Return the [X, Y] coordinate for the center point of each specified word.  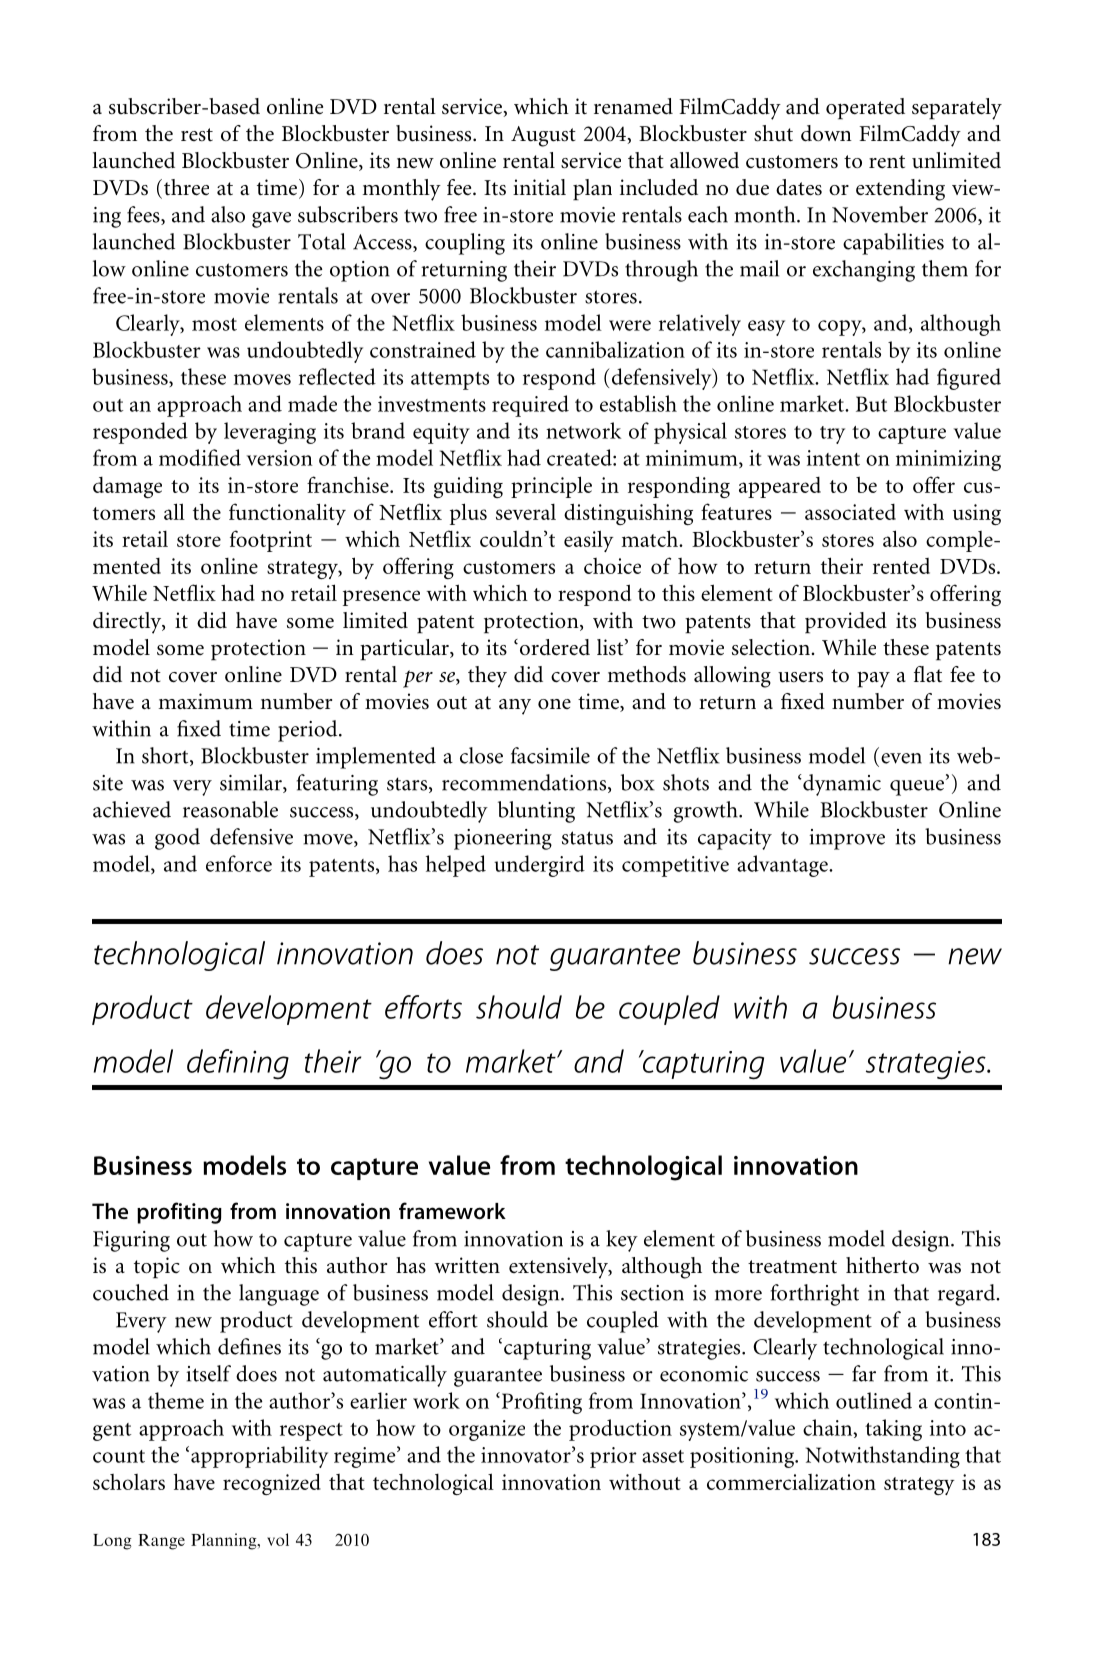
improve [847, 839]
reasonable [230, 809]
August [543, 136]
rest [197, 135]
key [622, 1241]
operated [865, 109]
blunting [536, 812]
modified [200, 457]
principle [551, 487]
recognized [272, 1484]
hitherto [882, 1265]
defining [238, 1064]
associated [850, 512]
